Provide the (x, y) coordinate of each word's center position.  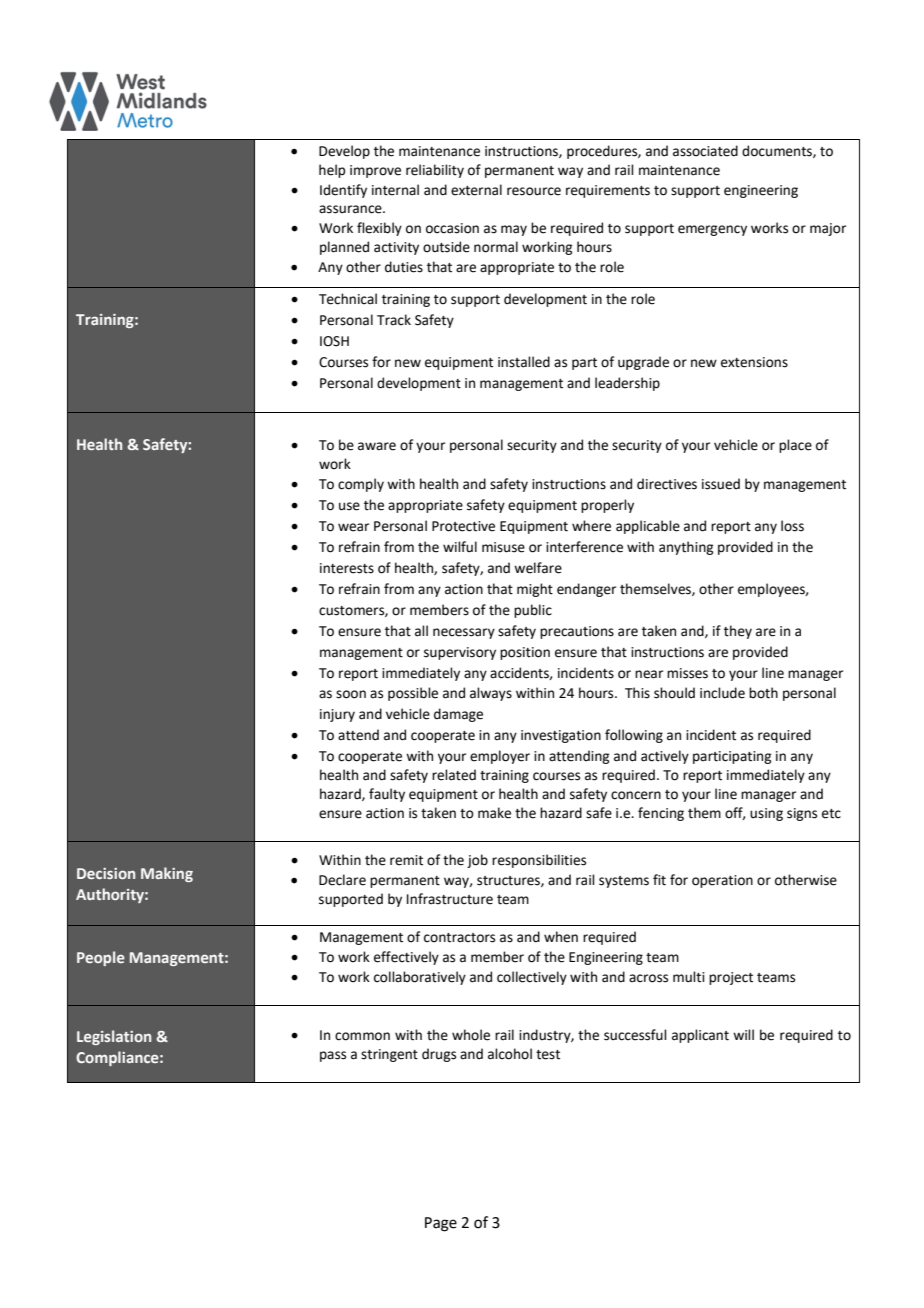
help (332, 171)
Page (441, 1224)
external (476, 190)
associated (705, 151)
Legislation (114, 1037)
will (743, 1034)
